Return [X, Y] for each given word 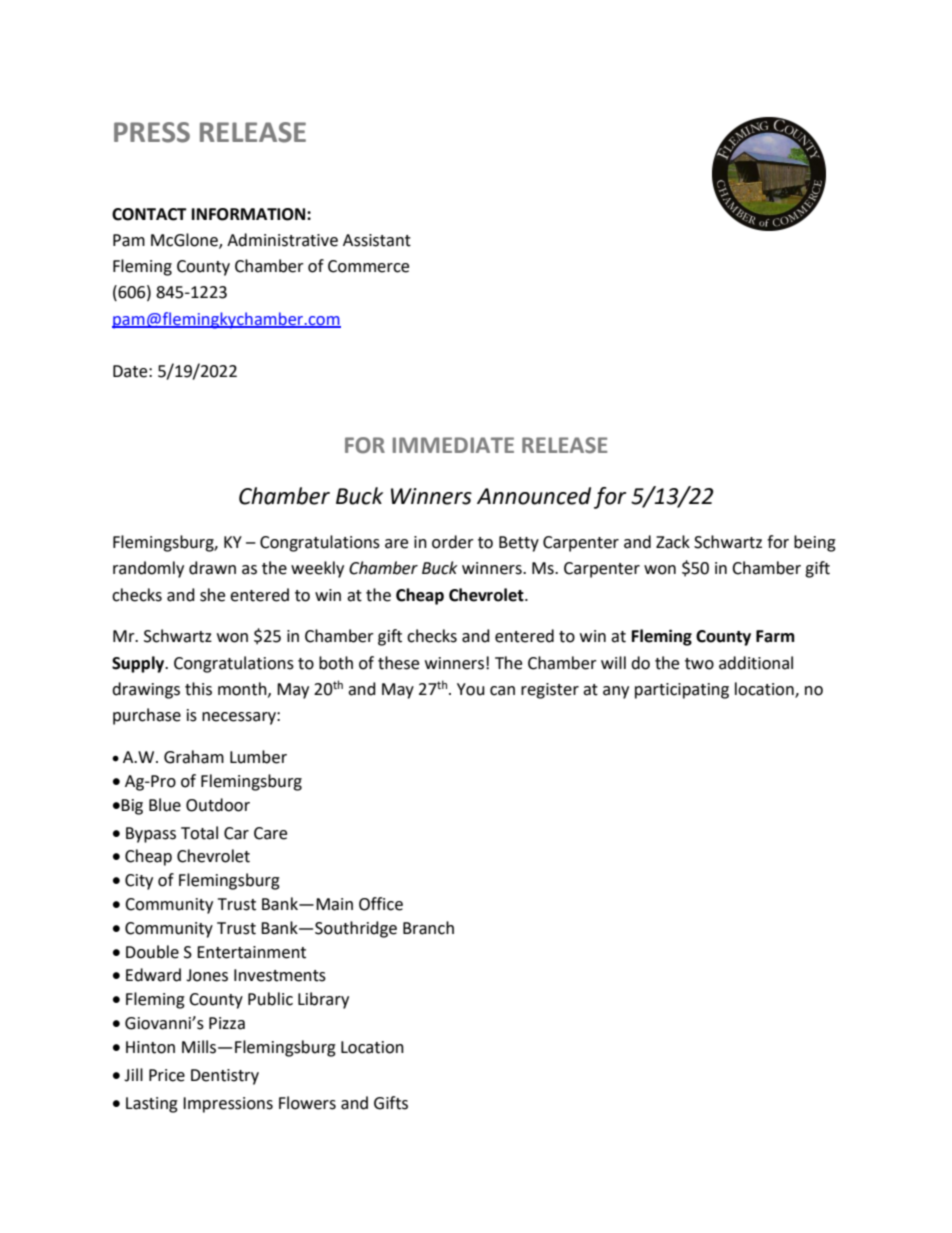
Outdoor [218, 805]
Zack [673, 542]
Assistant [377, 240]
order [453, 542]
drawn [212, 568]
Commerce [368, 266]
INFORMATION [250, 214]
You [471, 689]
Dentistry [225, 1077]
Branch [428, 928]
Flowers [307, 1103]
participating [682, 691]
